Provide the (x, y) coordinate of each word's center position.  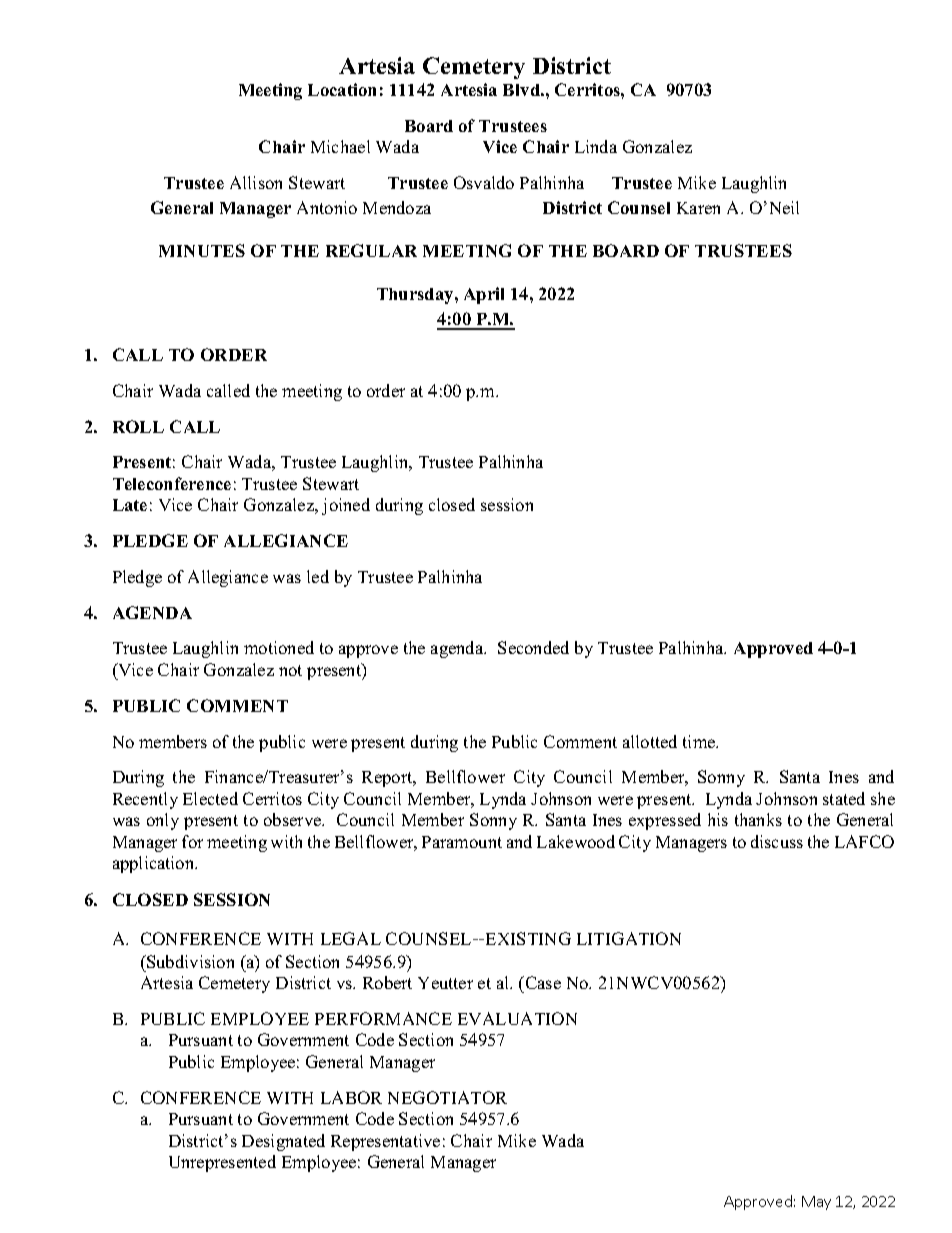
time (700, 741)
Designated (283, 1142)
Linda (596, 146)
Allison (256, 182)
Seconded (533, 647)
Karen (698, 208)
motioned (279, 647)
